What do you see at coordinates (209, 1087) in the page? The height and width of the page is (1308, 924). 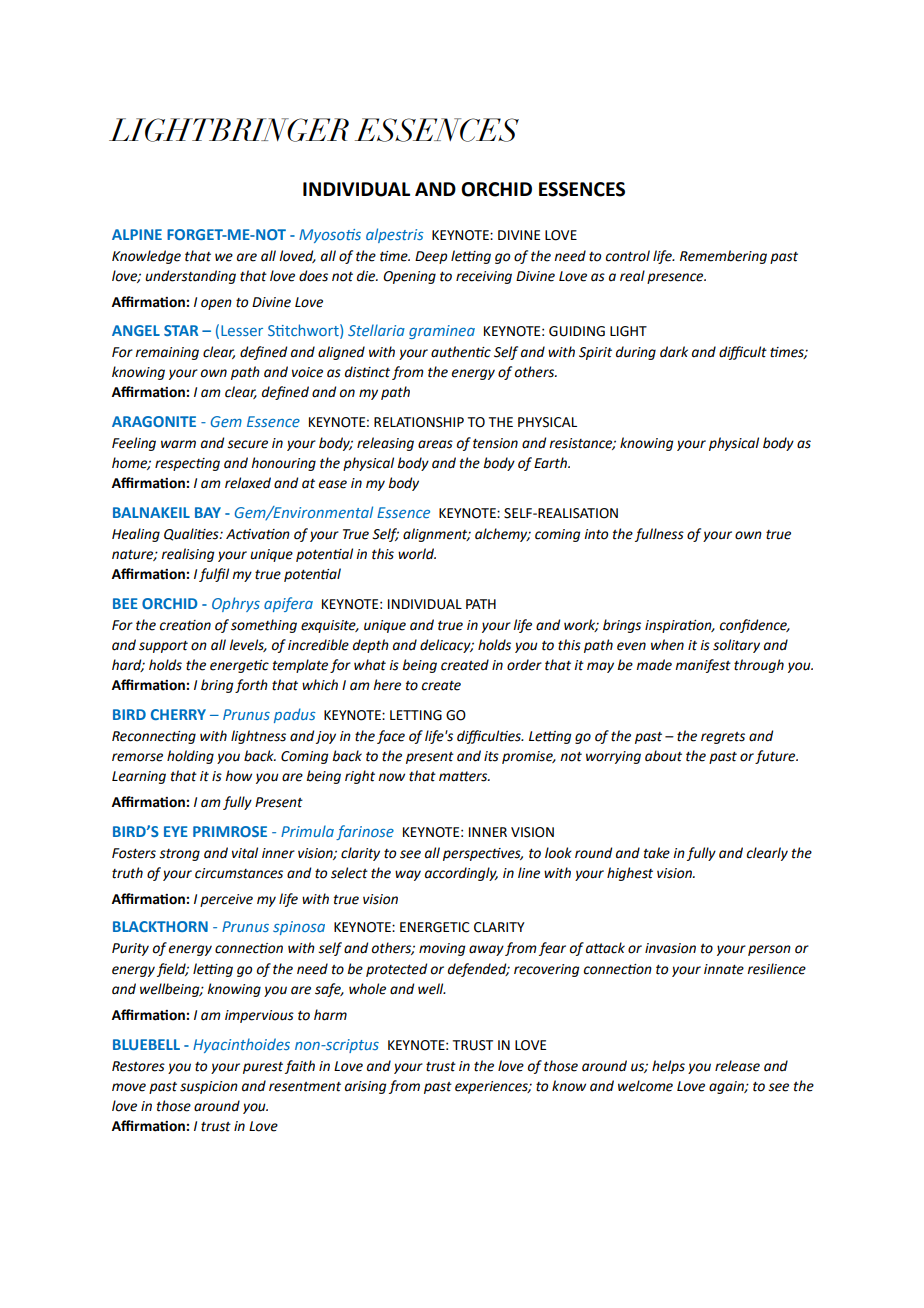 I see `suspicion` at bounding box center [209, 1087].
